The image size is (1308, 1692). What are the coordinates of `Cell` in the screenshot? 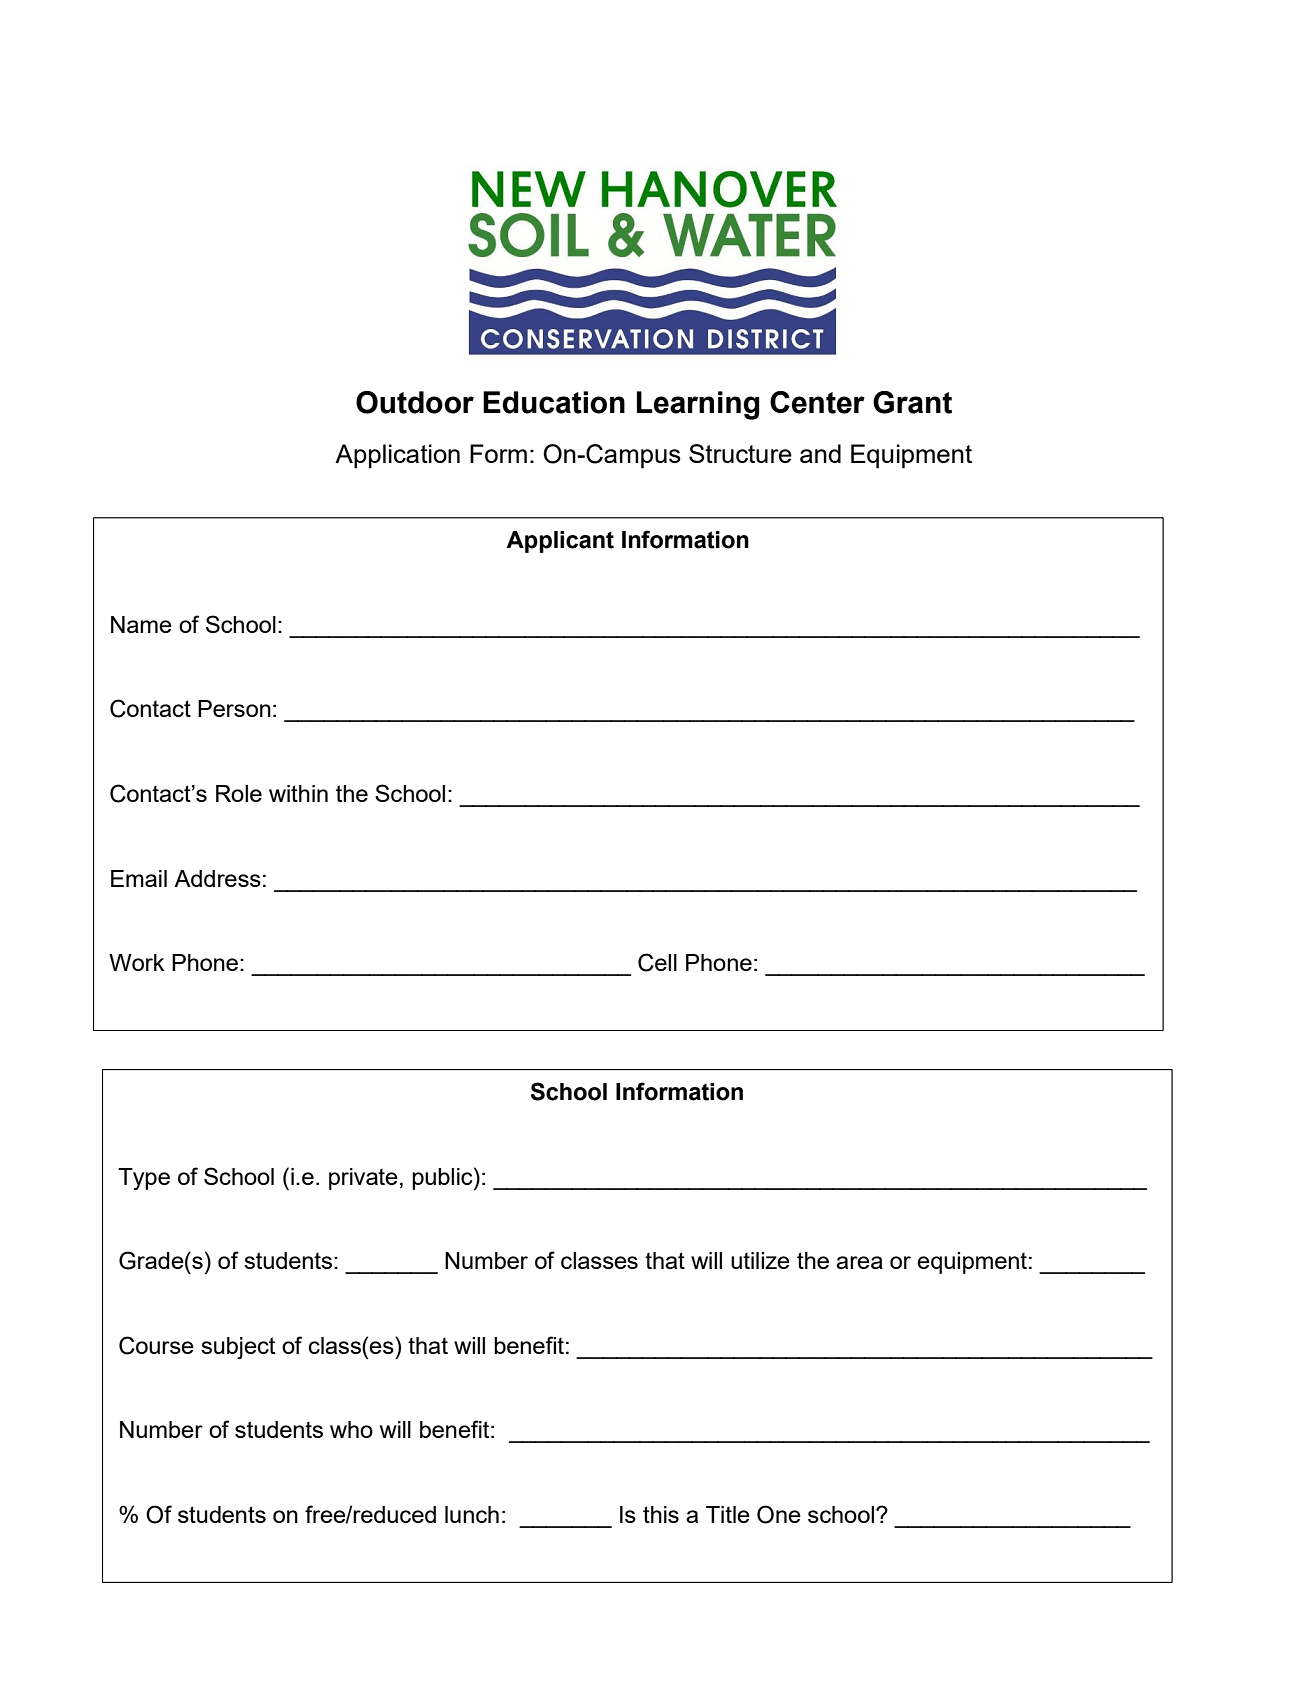 It's located at (657, 962).
